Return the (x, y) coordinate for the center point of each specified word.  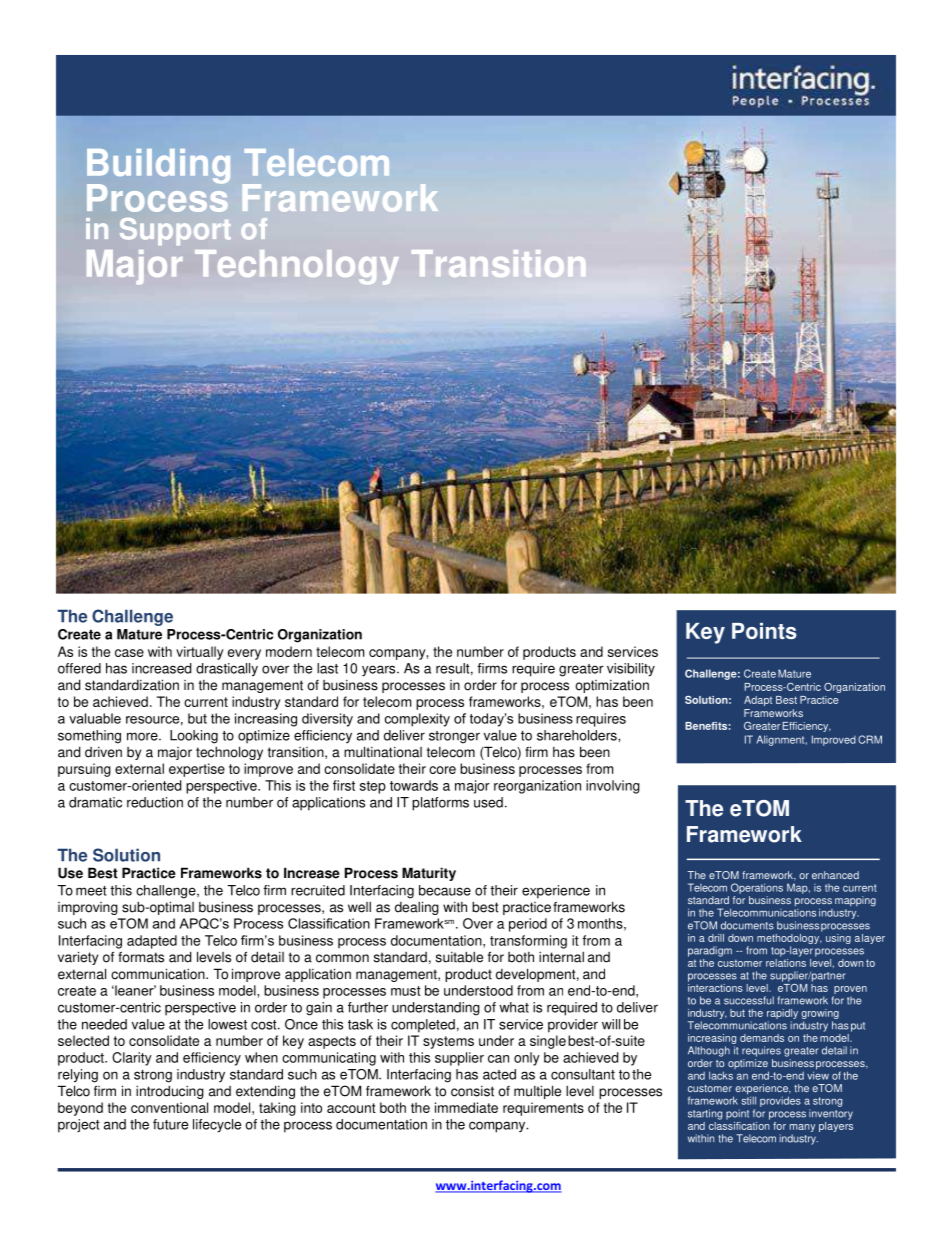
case (129, 653)
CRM (870, 739)
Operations (757, 888)
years (380, 671)
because (445, 890)
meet (91, 891)
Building (158, 167)
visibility (631, 670)
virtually (200, 653)
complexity (417, 720)
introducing (170, 1092)
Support (175, 231)
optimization (612, 686)
